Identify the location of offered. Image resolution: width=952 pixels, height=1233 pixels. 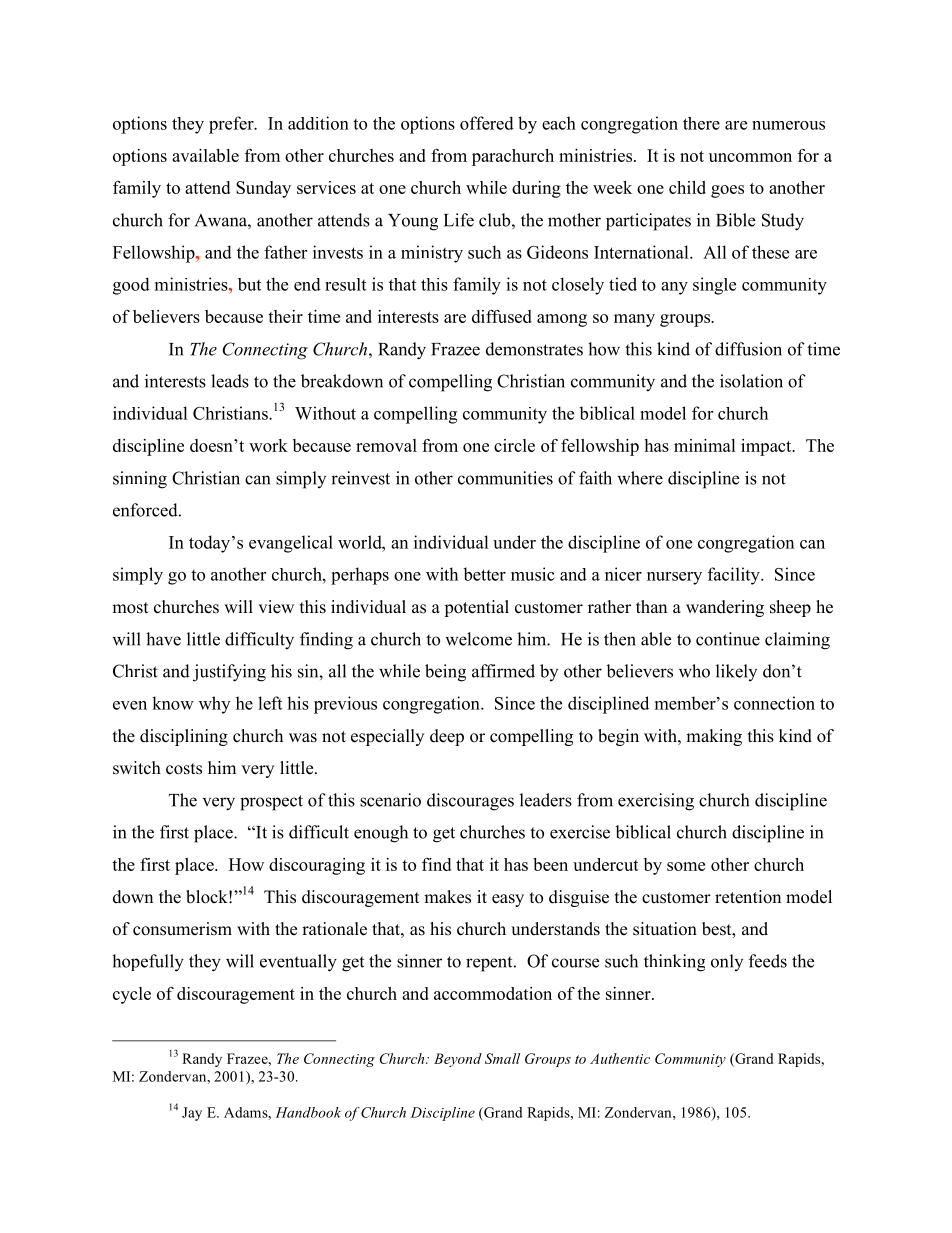
(487, 123).
